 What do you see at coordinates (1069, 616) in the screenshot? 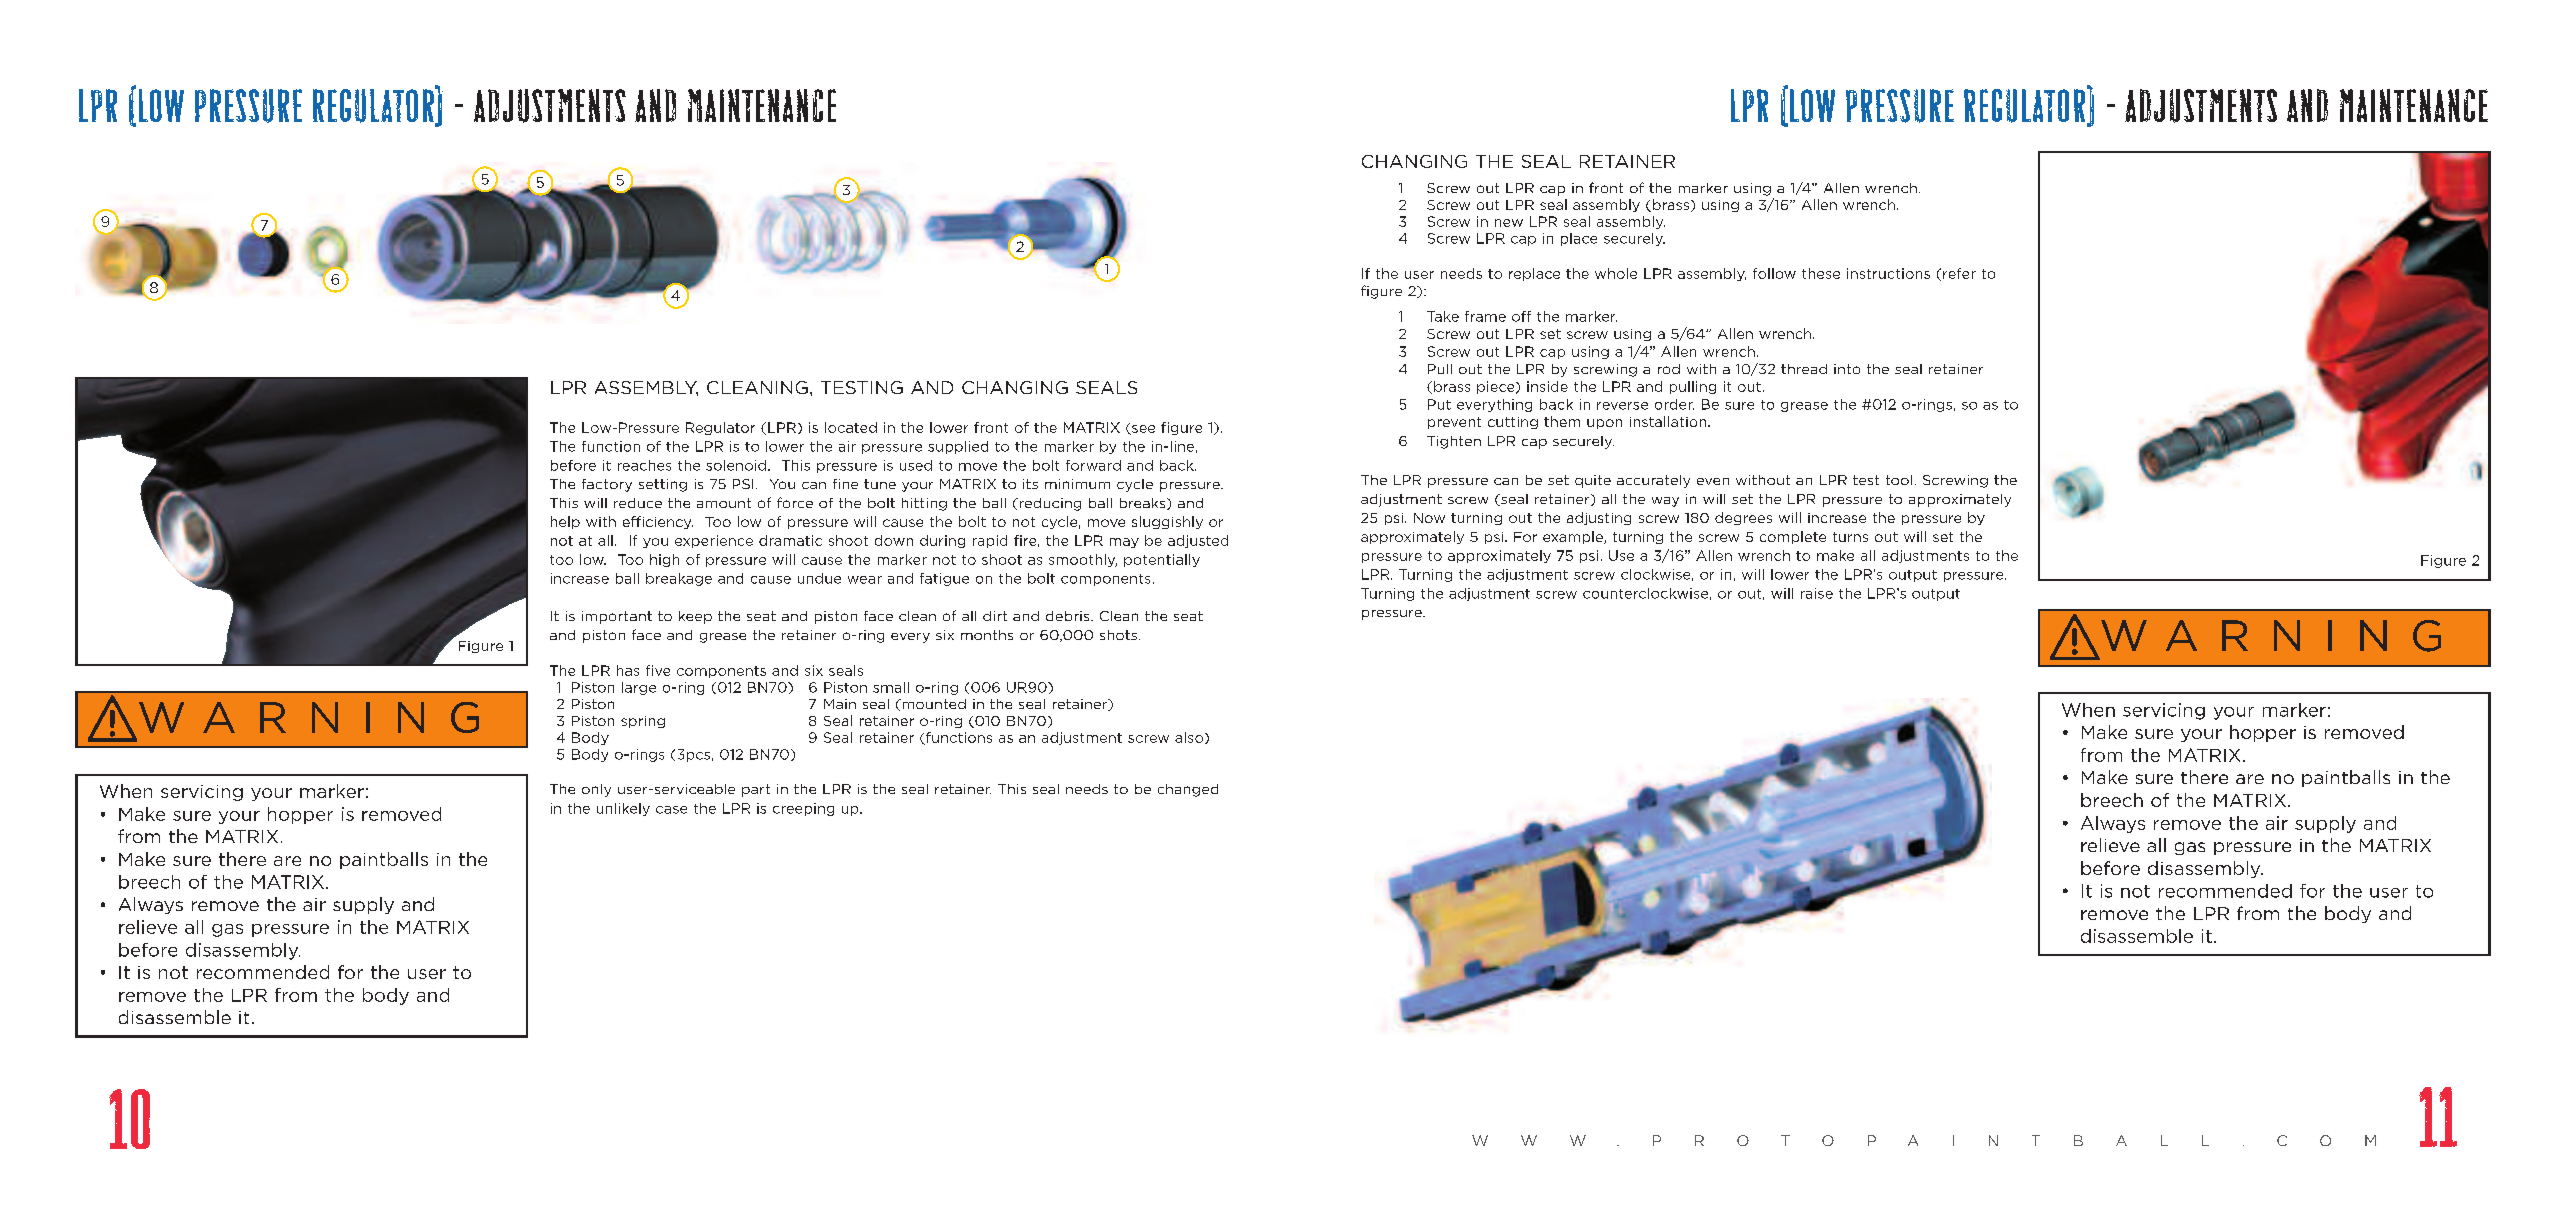
I see `debris` at bounding box center [1069, 616].
